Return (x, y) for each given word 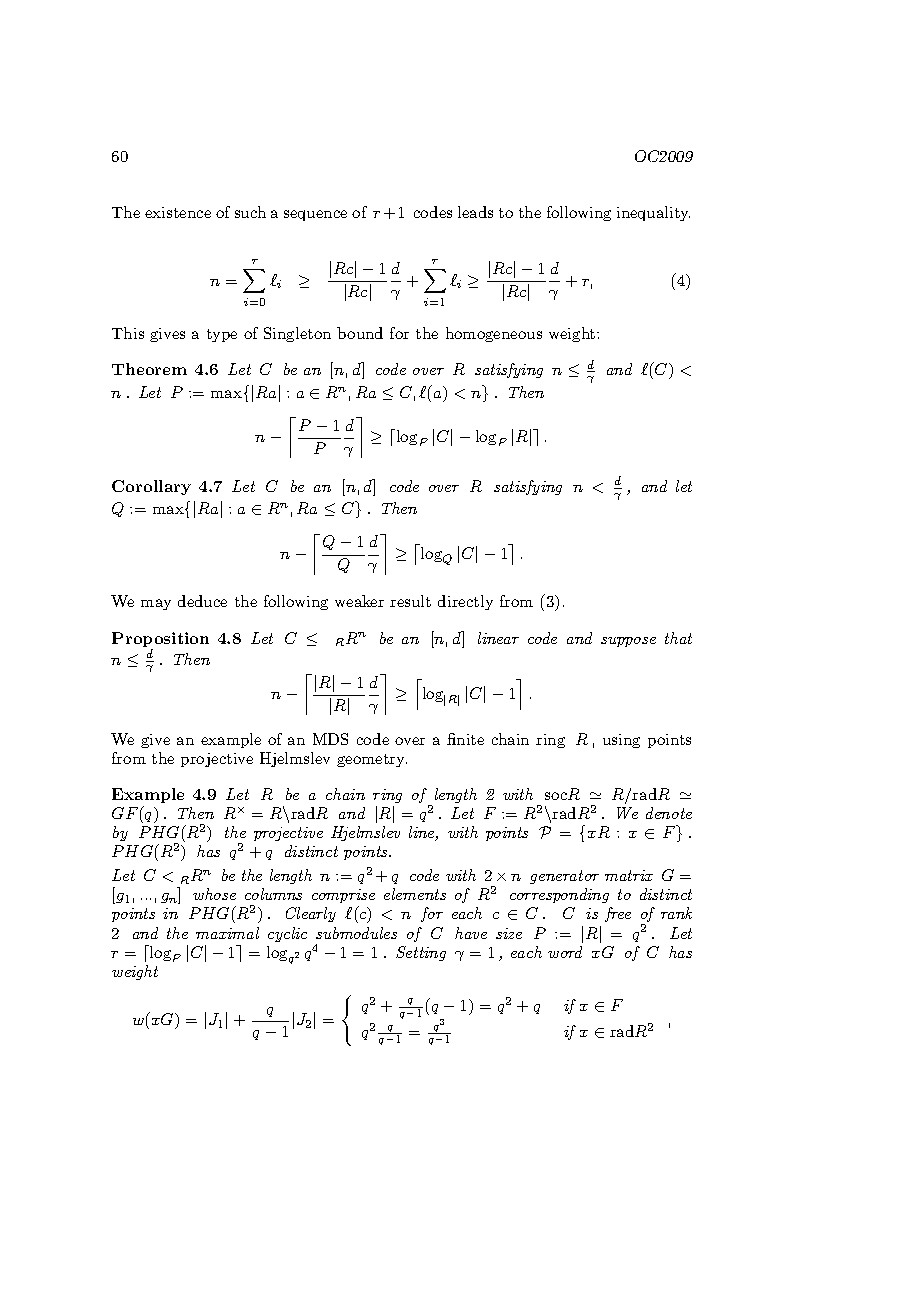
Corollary (151, 487)
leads (475, 212)
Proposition (160, 641)
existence (178, 212)
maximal (227, 933)
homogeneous (494, 334)
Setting (421, 953)
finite (465, 739)
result (410, 601)
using (621, 741)
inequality (653, 213)
